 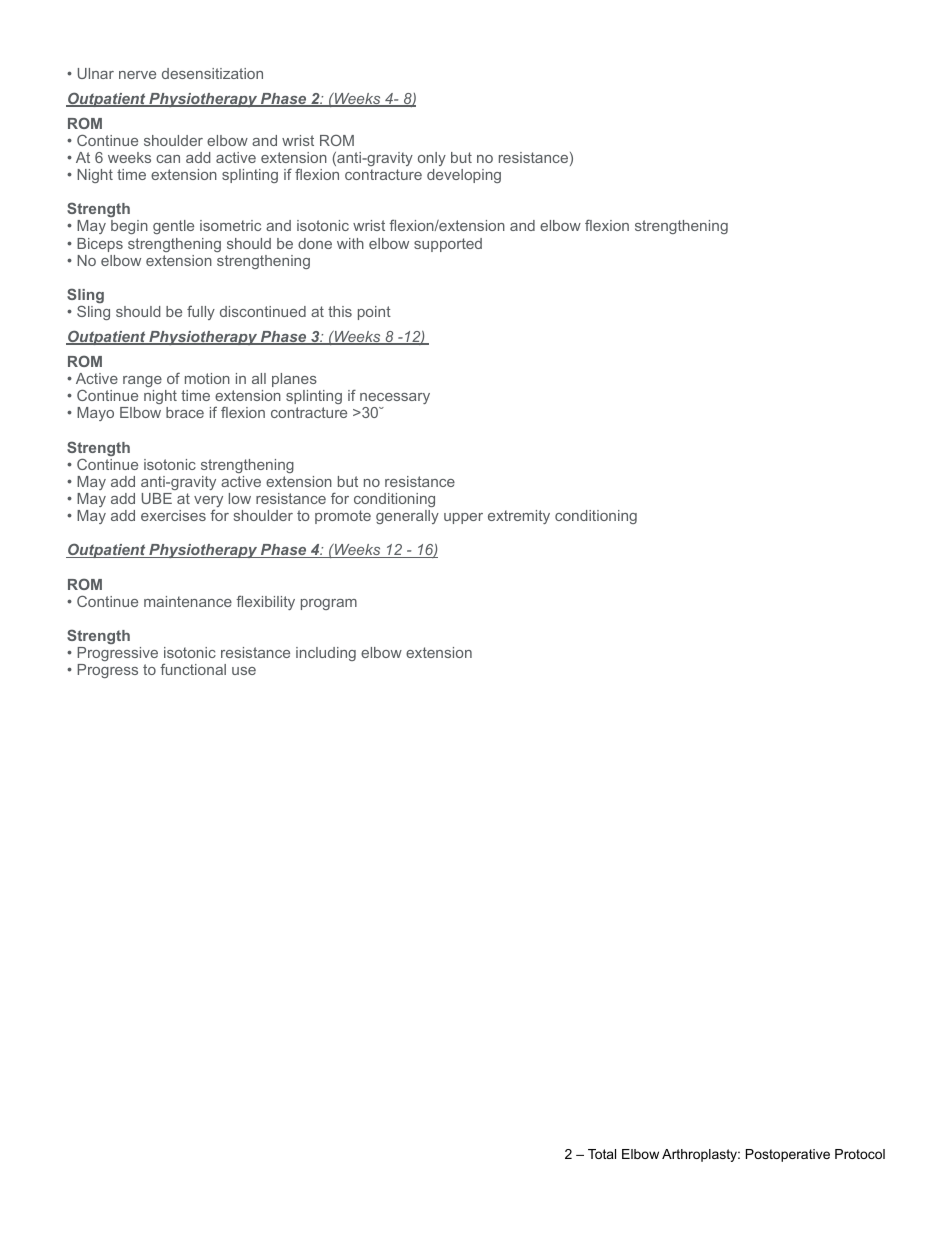 I want to click on extremity, so click(x=519, y=517).
